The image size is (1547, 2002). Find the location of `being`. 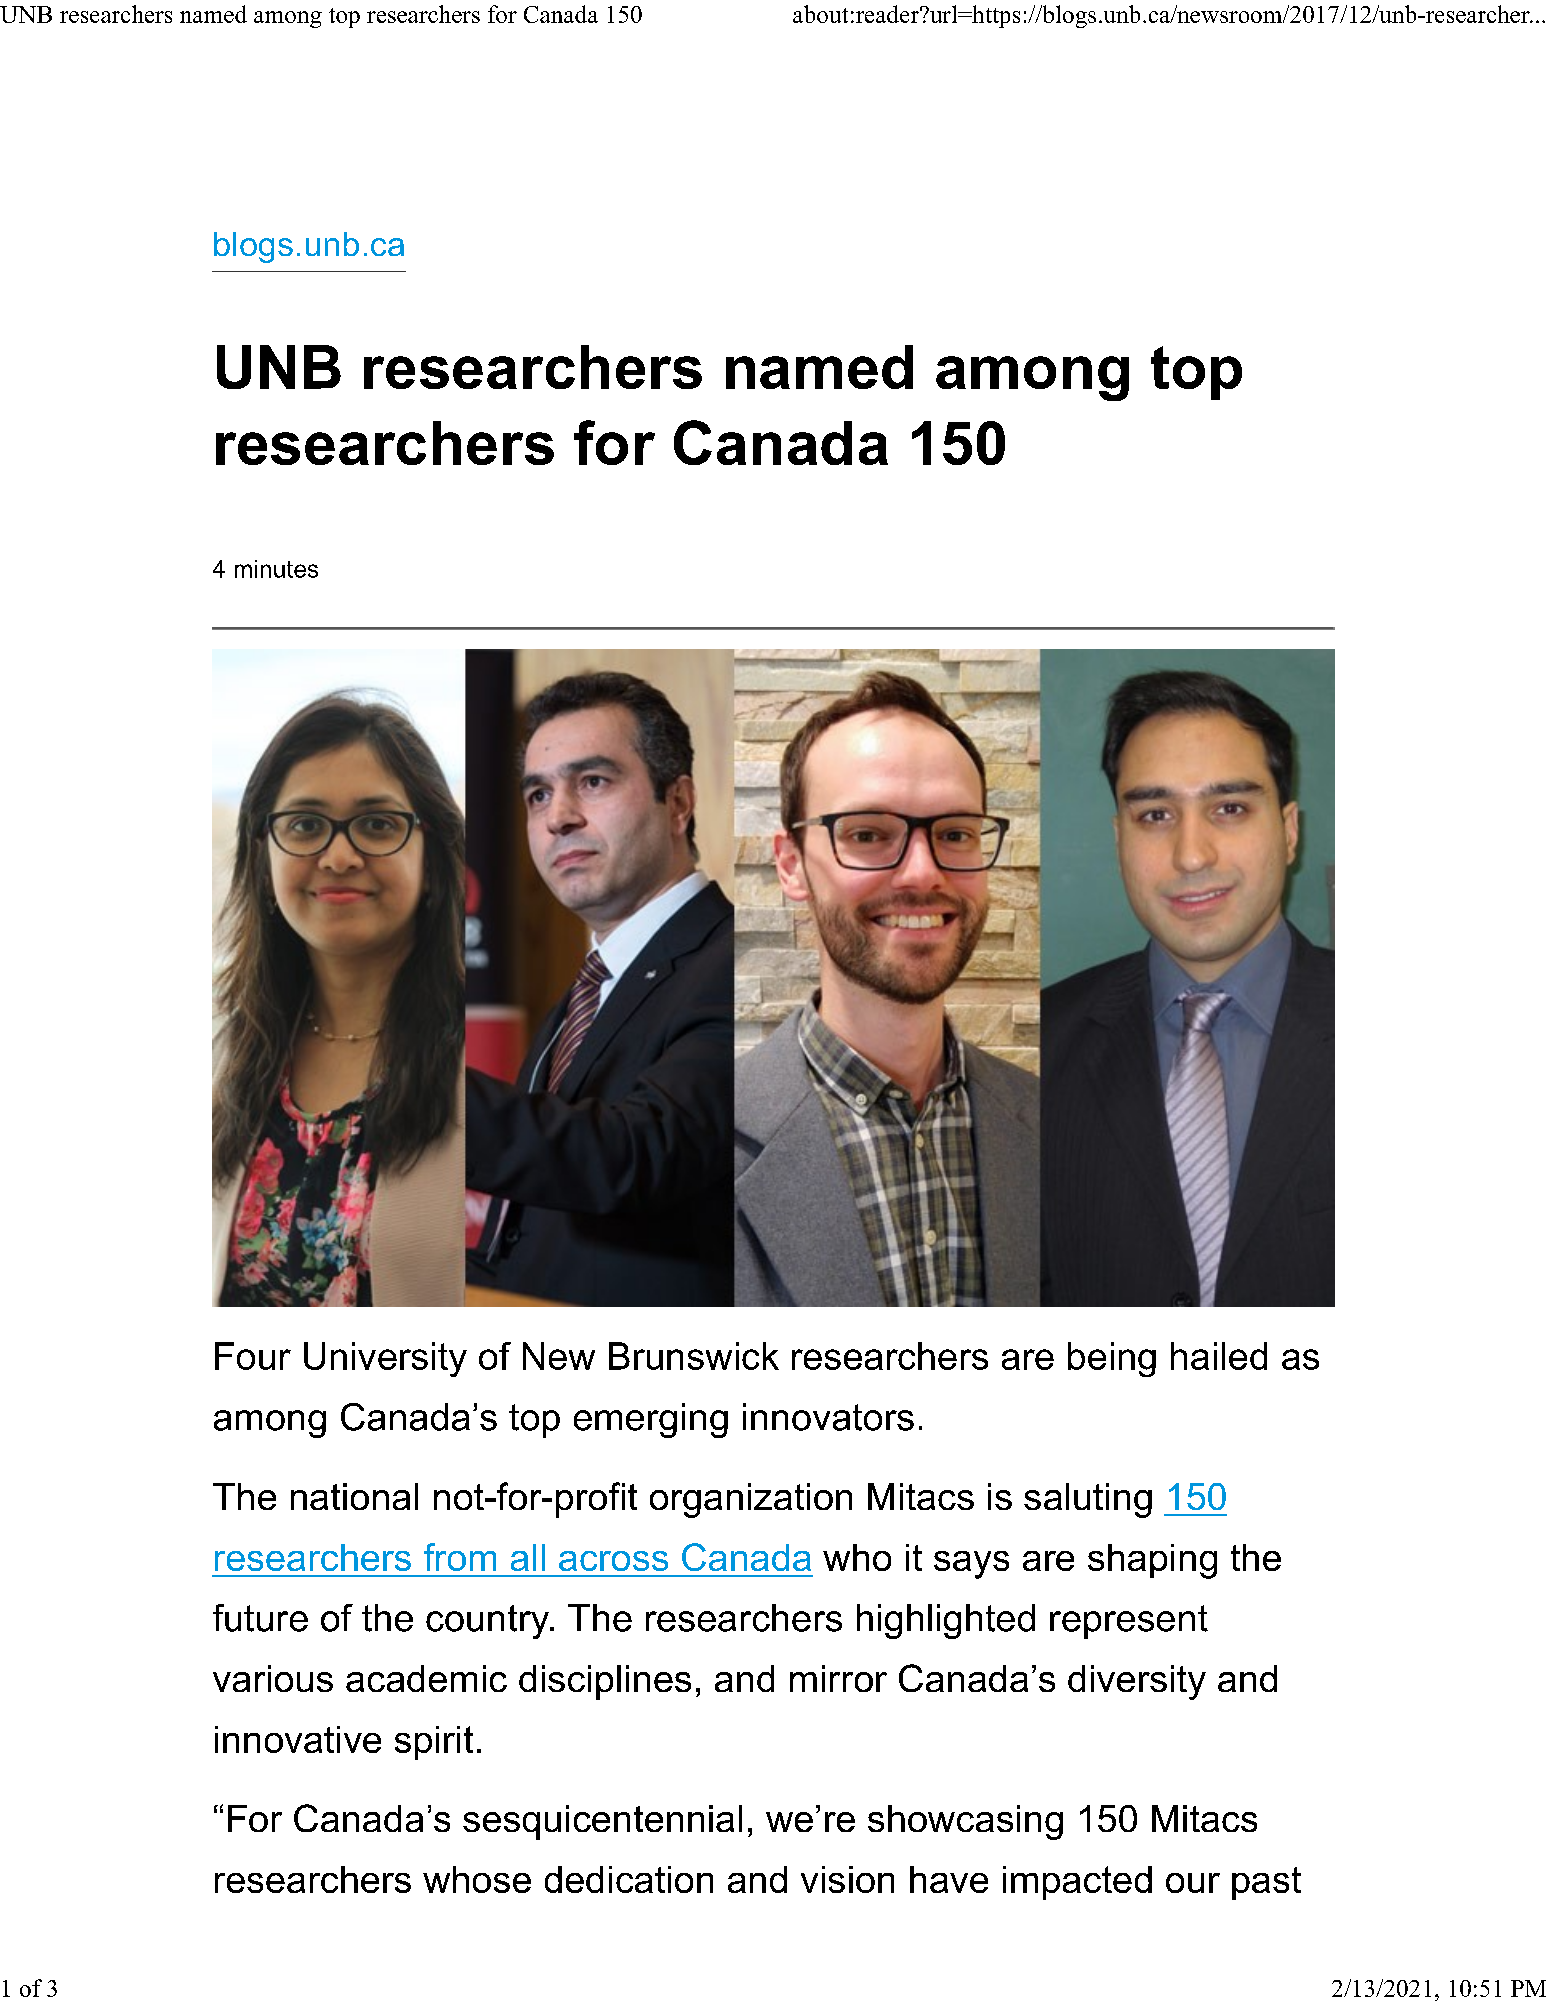

being is located at coordinates (1112, 1359).
